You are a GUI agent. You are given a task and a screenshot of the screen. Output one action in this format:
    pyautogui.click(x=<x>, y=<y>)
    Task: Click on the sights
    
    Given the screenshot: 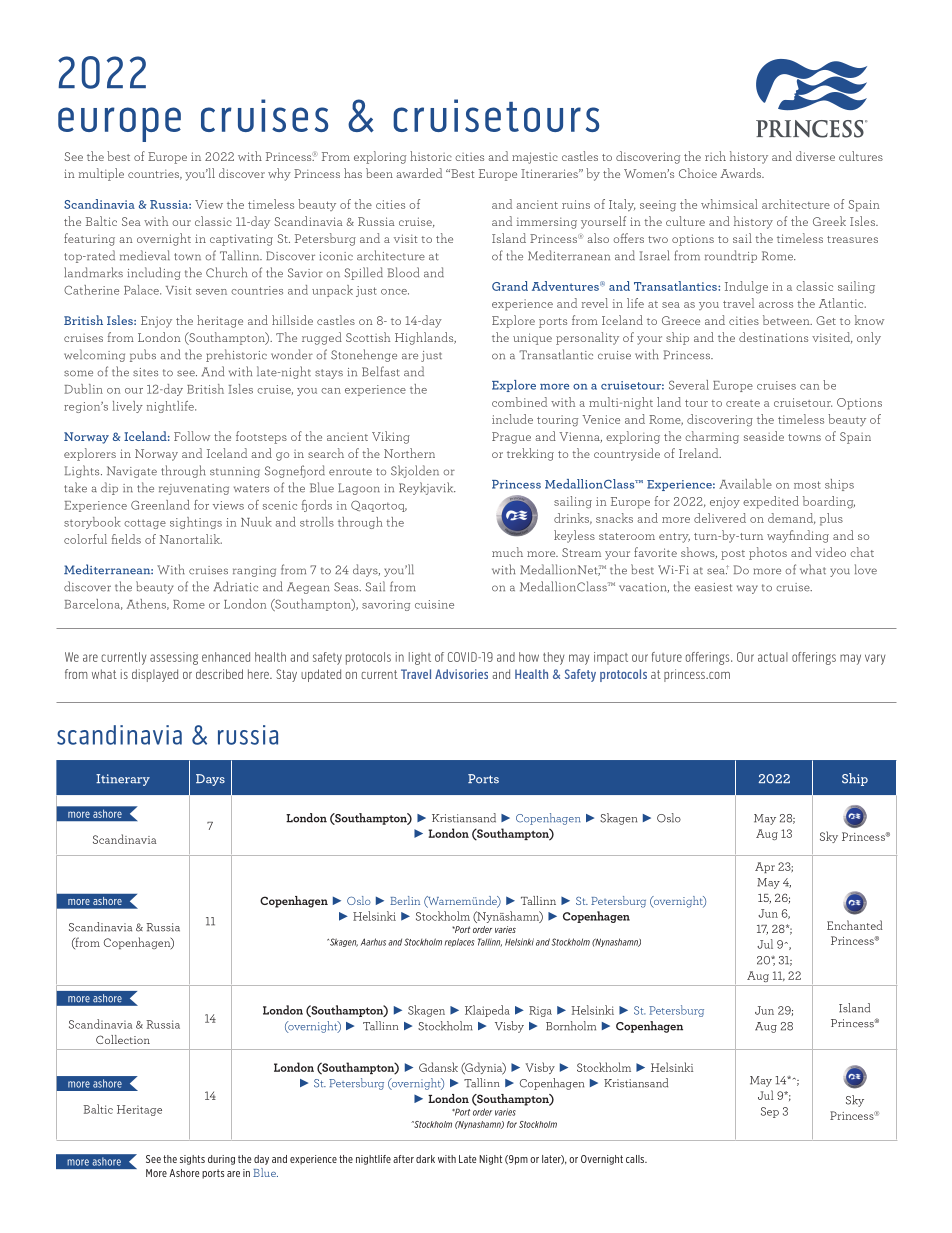 What is the action you would take?
    pyautogui.click(x=192, y=1160)
